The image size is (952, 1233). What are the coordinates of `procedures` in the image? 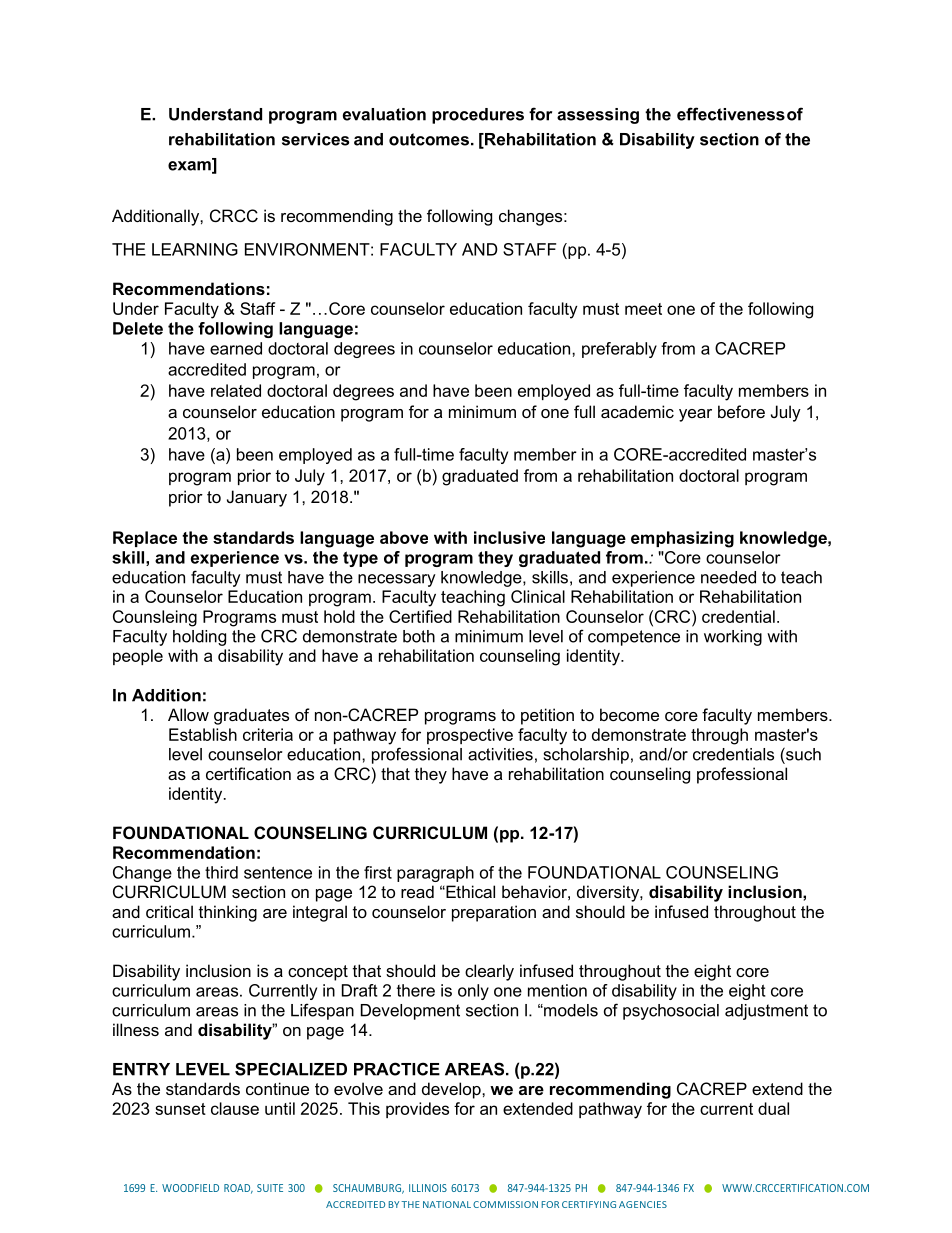 It's located at (478, 116).
